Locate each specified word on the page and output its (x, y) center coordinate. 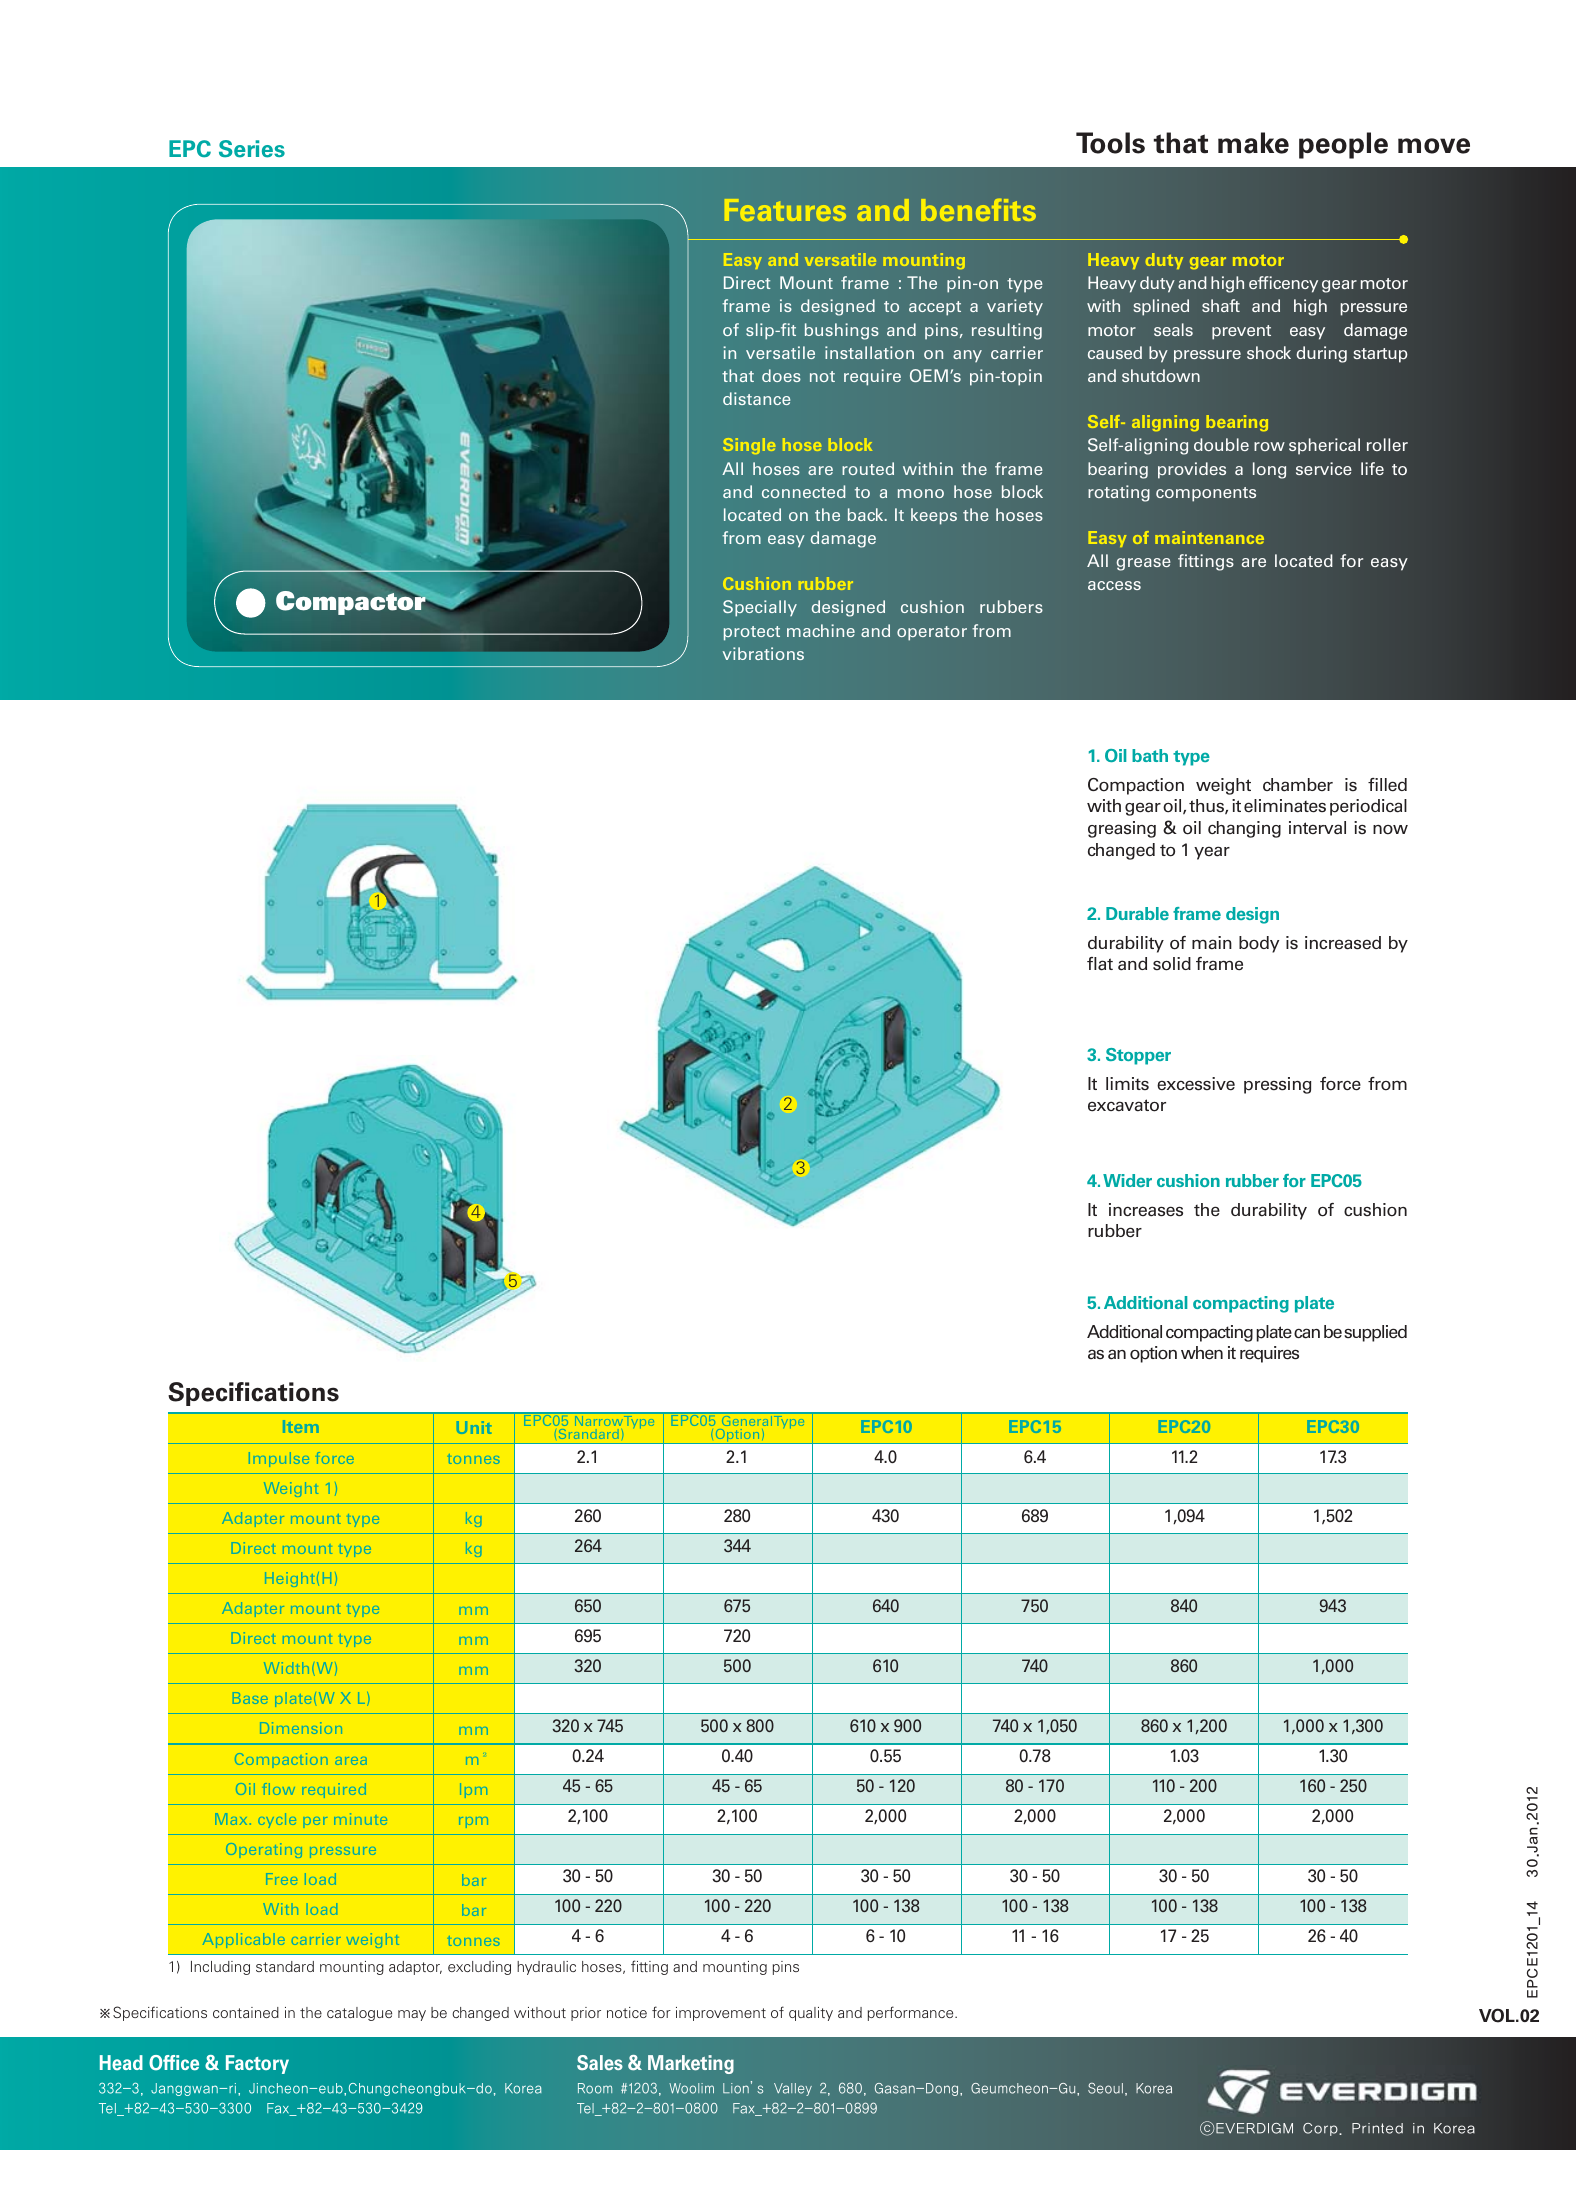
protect (752, 633)
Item (300, 1426)
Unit (474, 1427)
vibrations (763, 653)
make (1253, 143)
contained (246, 2012)
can (1307, 1333)
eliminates (1285, 806)
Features (785, 210)
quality (811, 2014)
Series (252, 149)
